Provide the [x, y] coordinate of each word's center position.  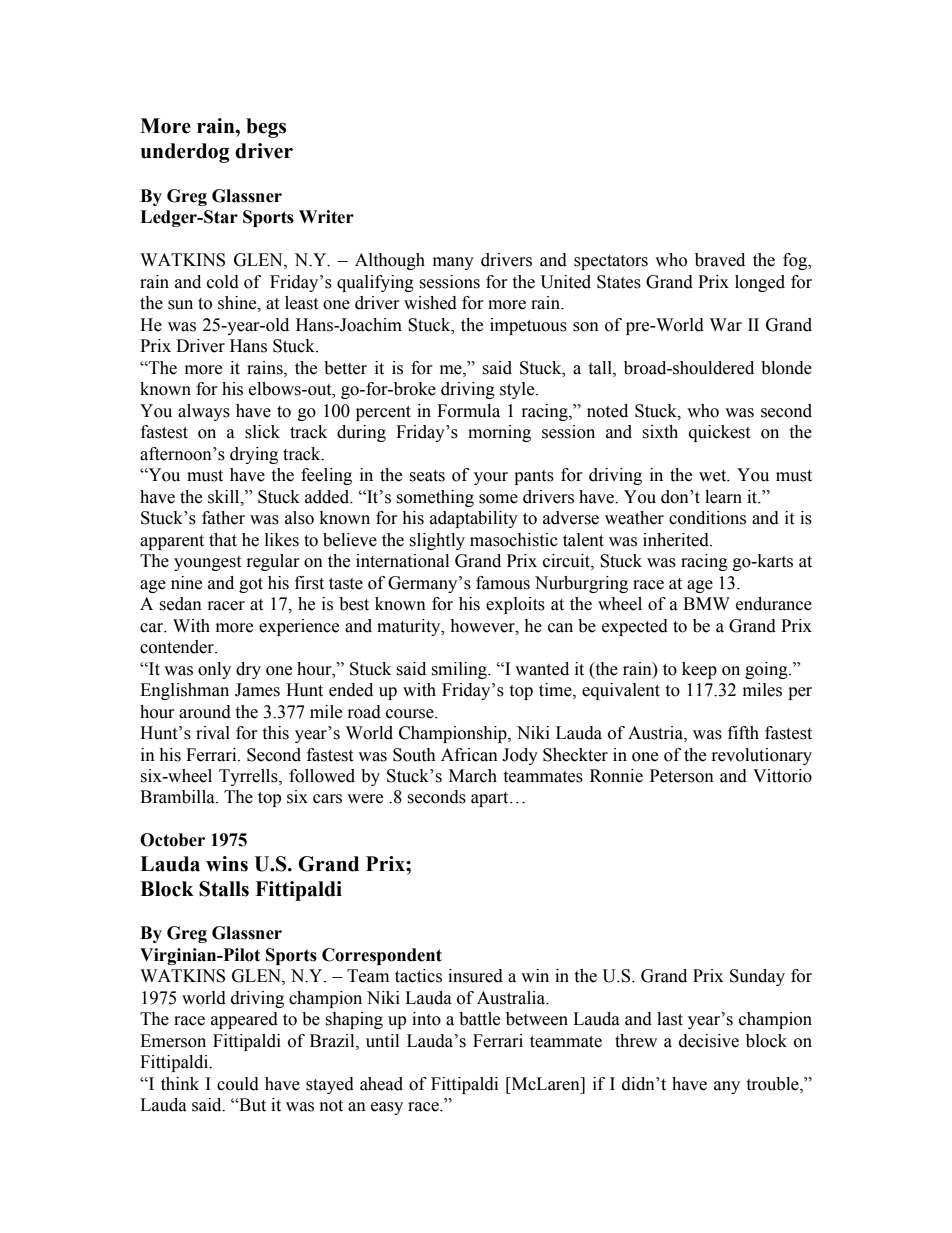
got [251, 585]
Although [390, 261]
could [238, 1084]
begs [266, 128]
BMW [706, 603]
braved [720, 260]
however [483, 626]
